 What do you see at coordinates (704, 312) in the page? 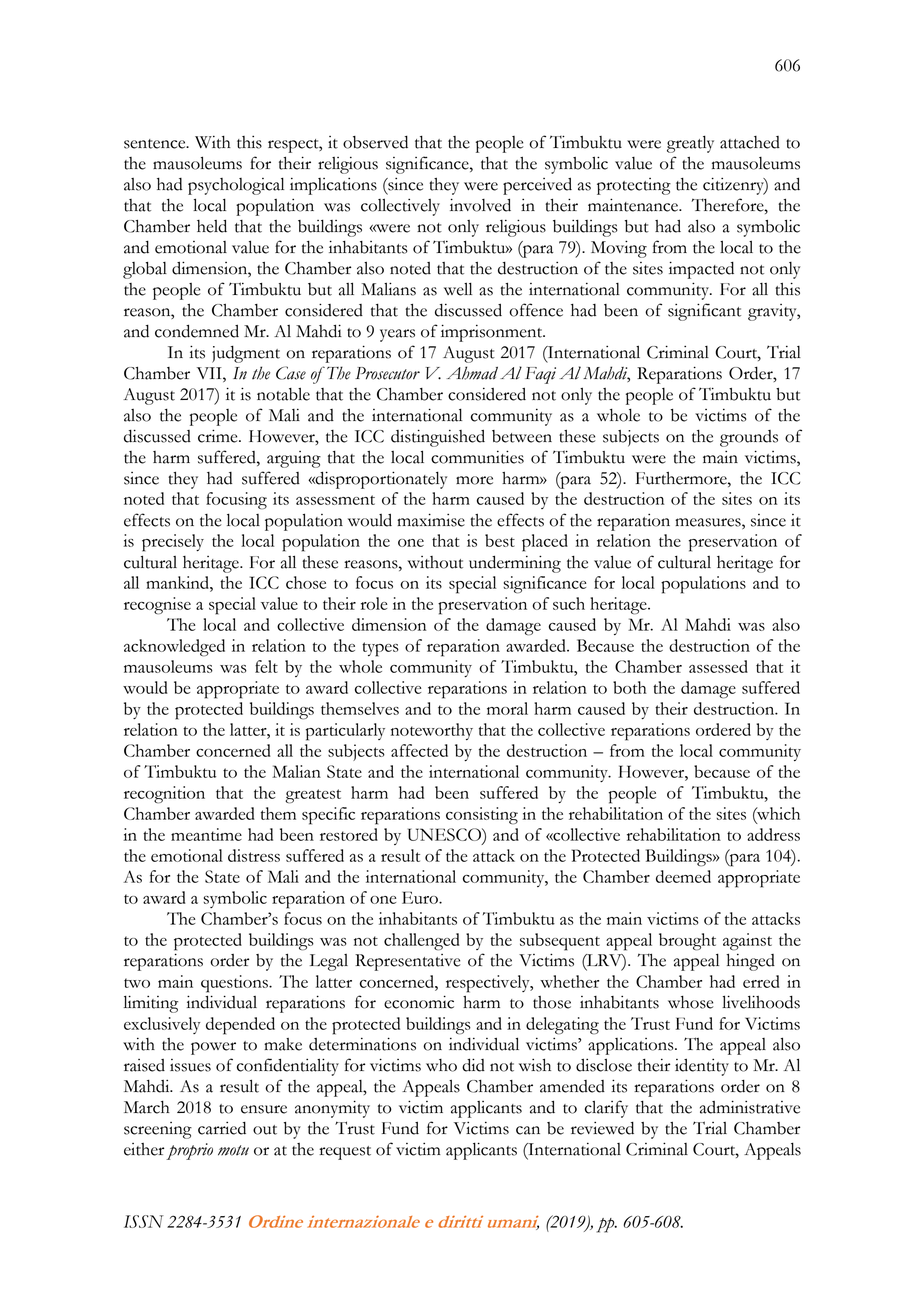
I see `significant` at bounding box center [704, 312].
